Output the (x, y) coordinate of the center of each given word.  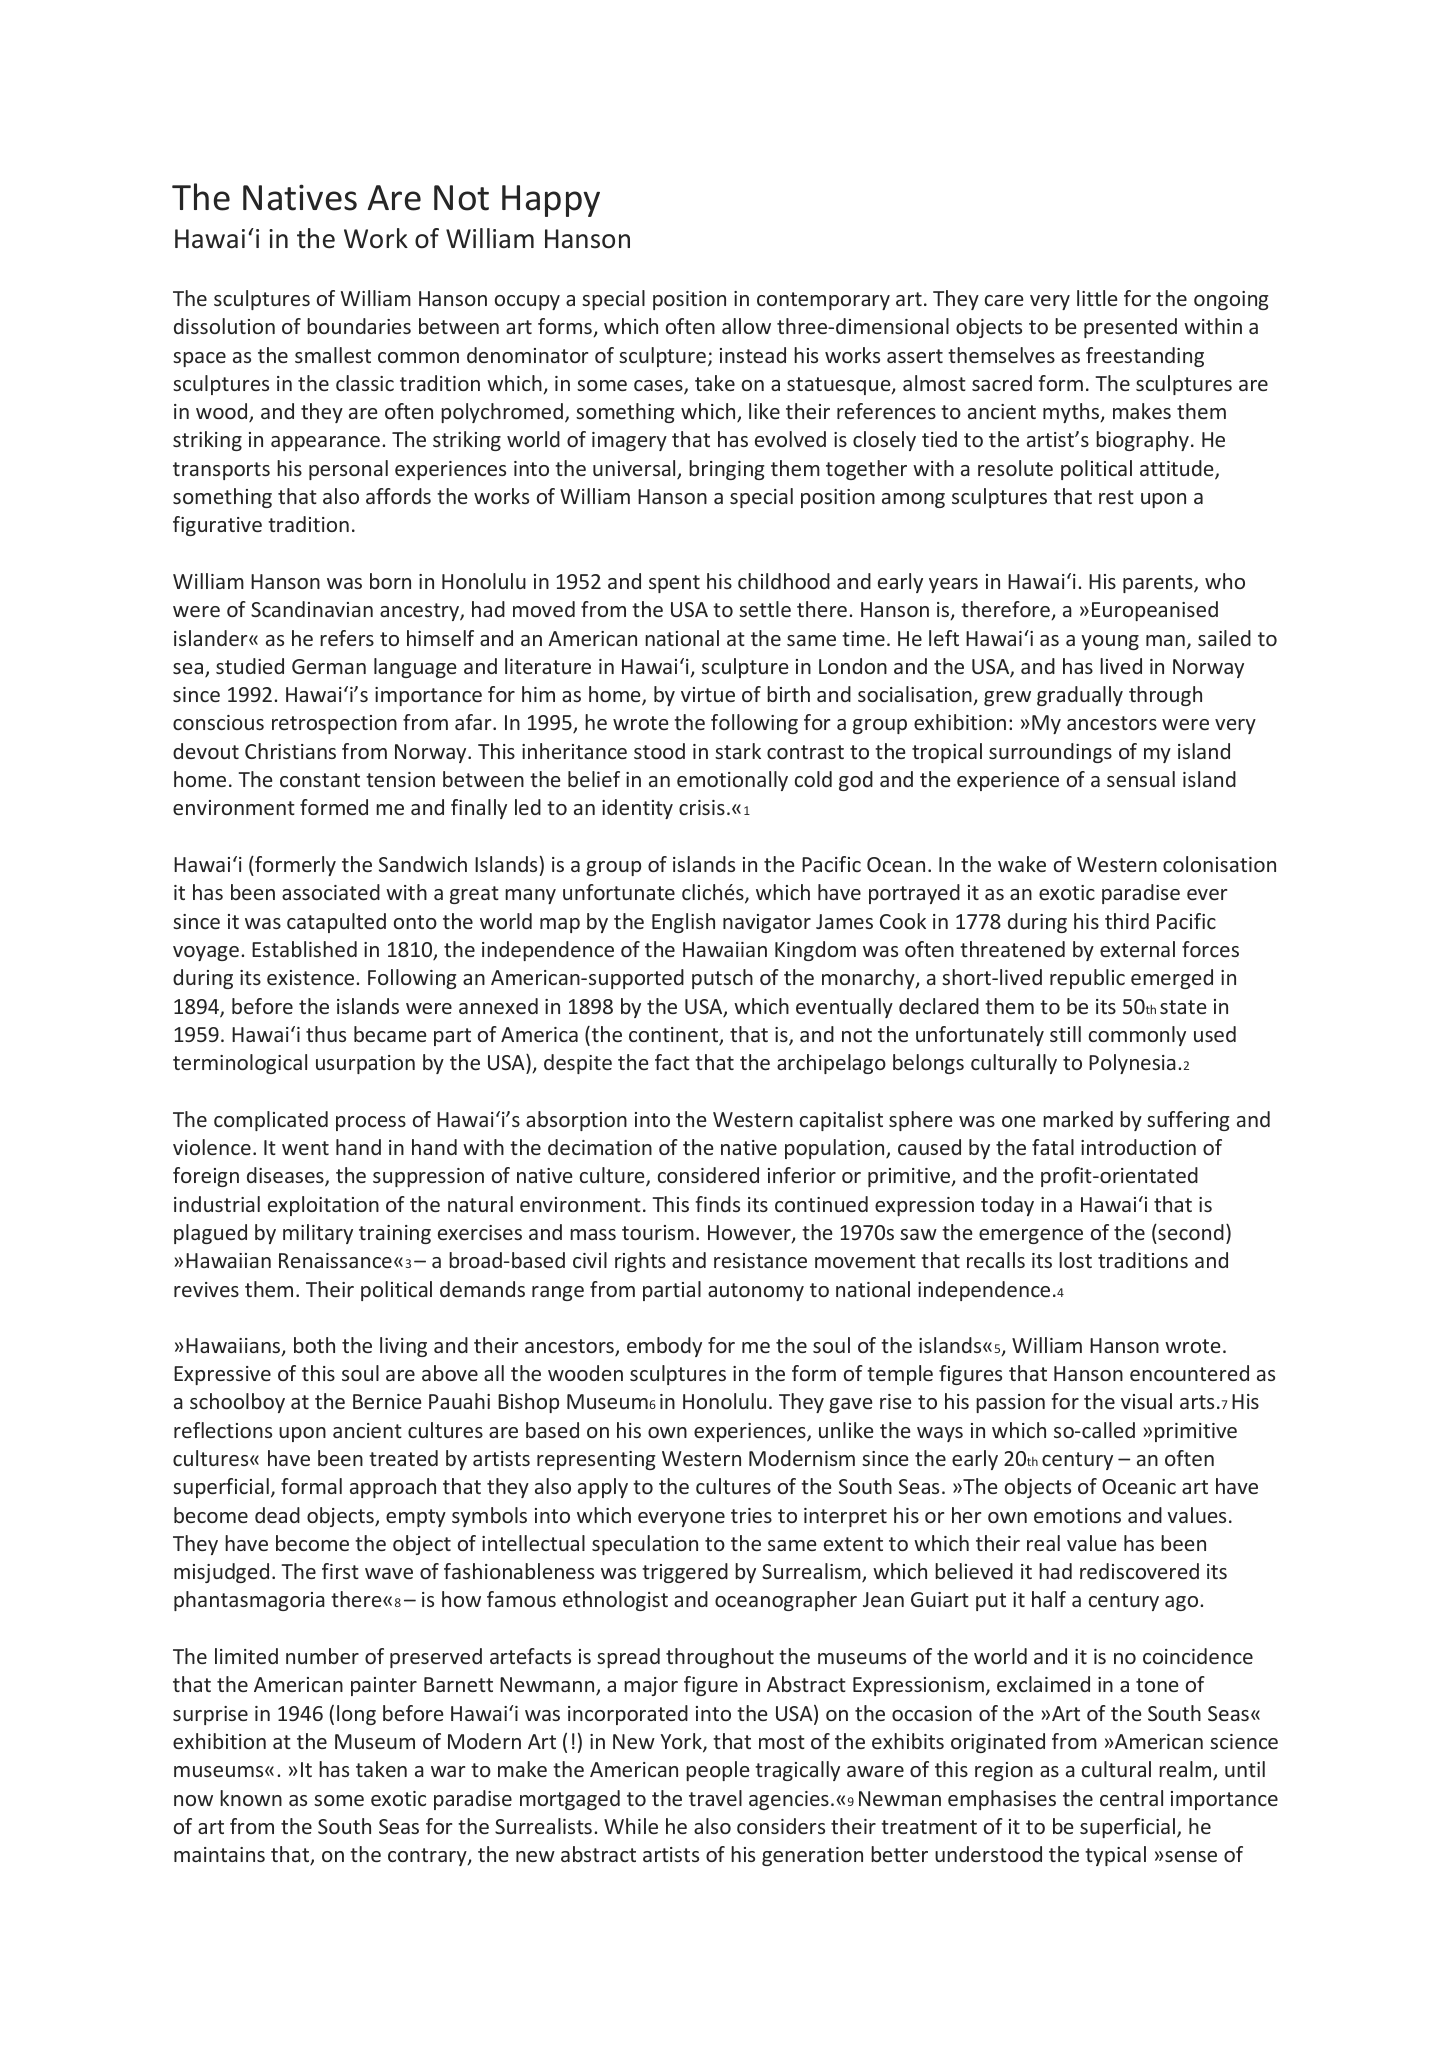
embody (664, 1347)
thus (326, 1034)
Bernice (387, 1401)
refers (347, 638)
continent (675, 1036)
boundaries (359, 326)
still (1065, 1034)
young (1110, 642)
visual (1146, 1401)
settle (765, 609)
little (1097, 298)
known (251, 1798)
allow (746, 326)
